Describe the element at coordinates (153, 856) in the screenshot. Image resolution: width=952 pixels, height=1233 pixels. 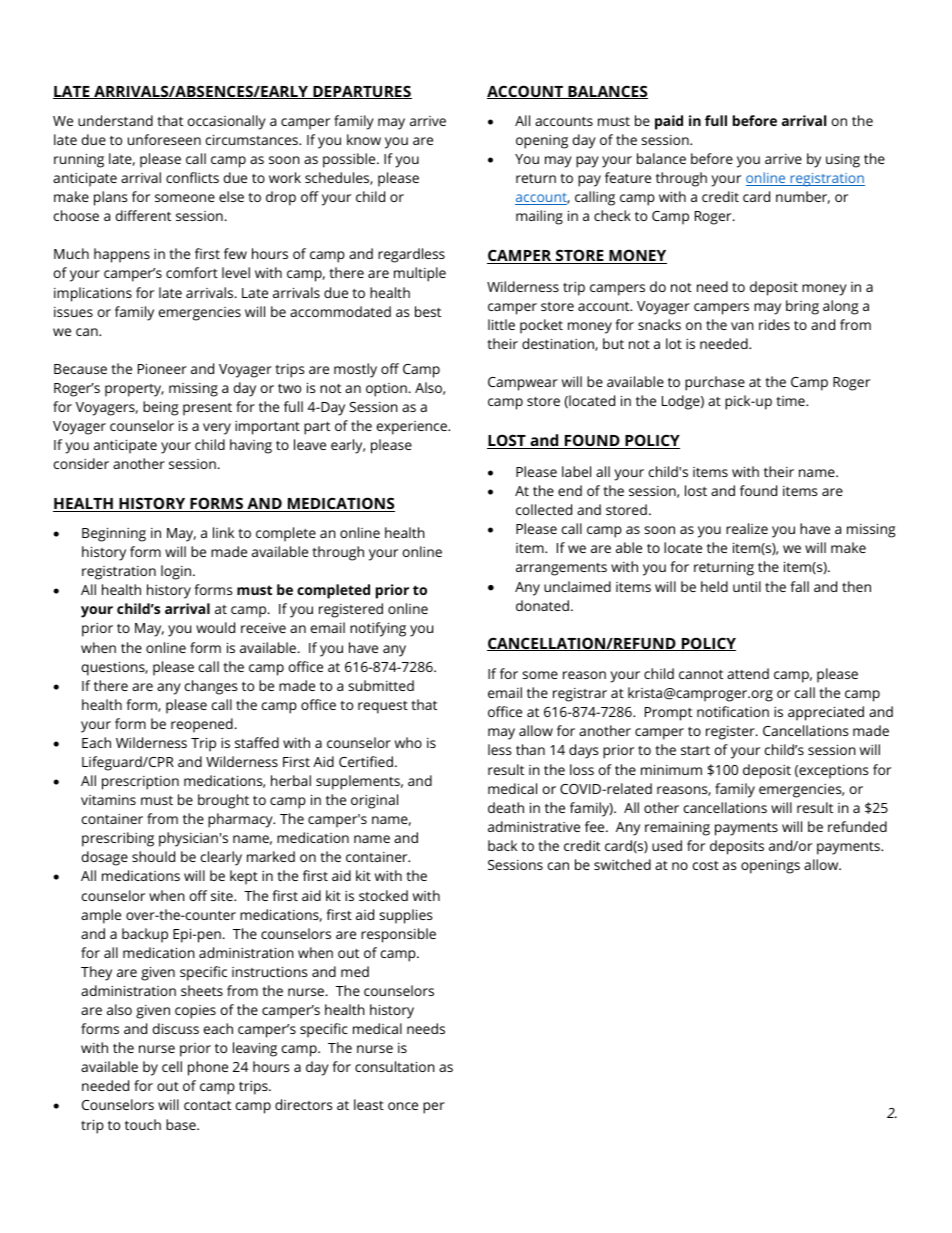
I see `should` at that location.
